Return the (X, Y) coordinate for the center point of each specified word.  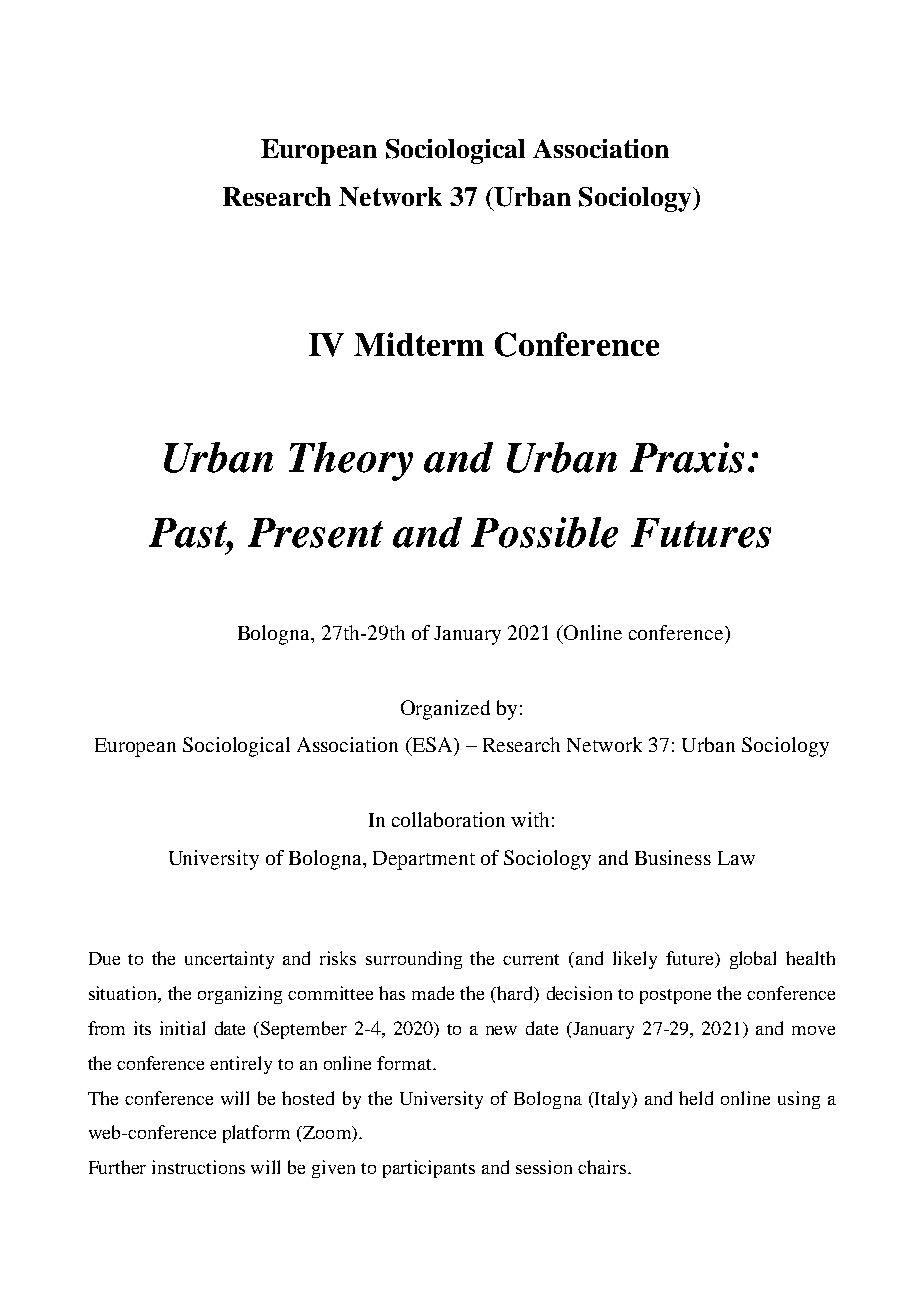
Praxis (687, 457)
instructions (198, 1167)
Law (736, 858)
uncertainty (229, 960)
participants (429, 1169)
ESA (432, 746)
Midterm (419, 344)
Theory (351, 461)
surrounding (414, 960)
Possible (544, 532)
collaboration (448, 819)
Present (315, 533)
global (753, 960)
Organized (445, 710)
